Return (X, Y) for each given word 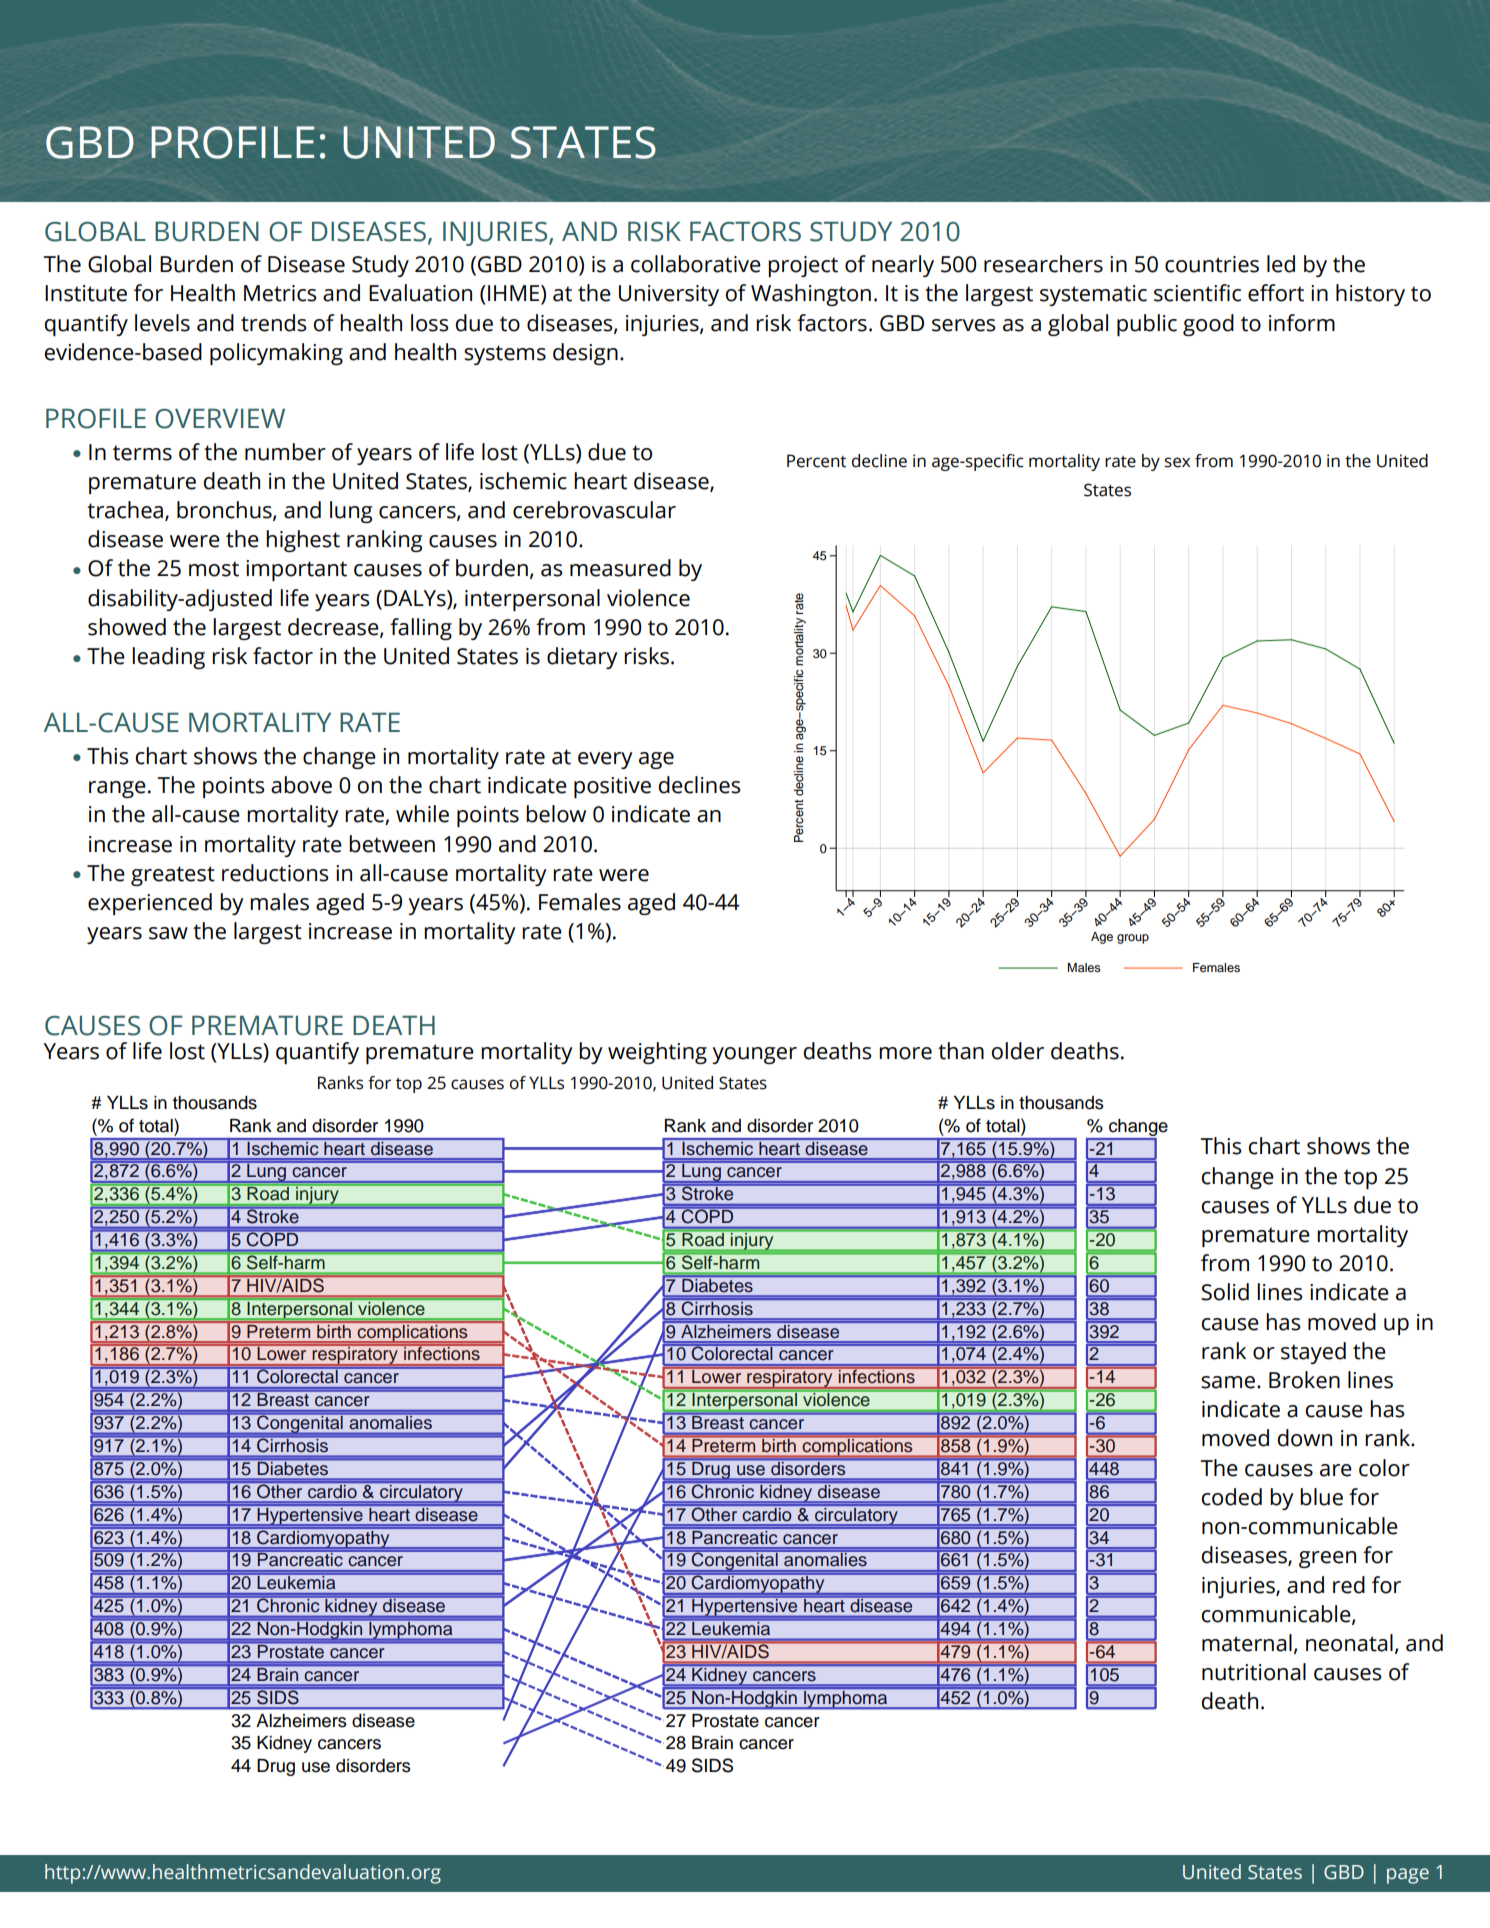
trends (274, 323)
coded (1231, 1497)
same (1228, 1382)
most (214, 569)
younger (754, 1055)
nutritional (1254, 1672)
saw (168, 933)
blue (1321, 1497)
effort (1276, 293)
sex (1177, 462)
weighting (657, 1053)
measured (620, 568)
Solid (1225, 1292)
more (905, 1053)
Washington (811, 295)
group (1133, 939)
